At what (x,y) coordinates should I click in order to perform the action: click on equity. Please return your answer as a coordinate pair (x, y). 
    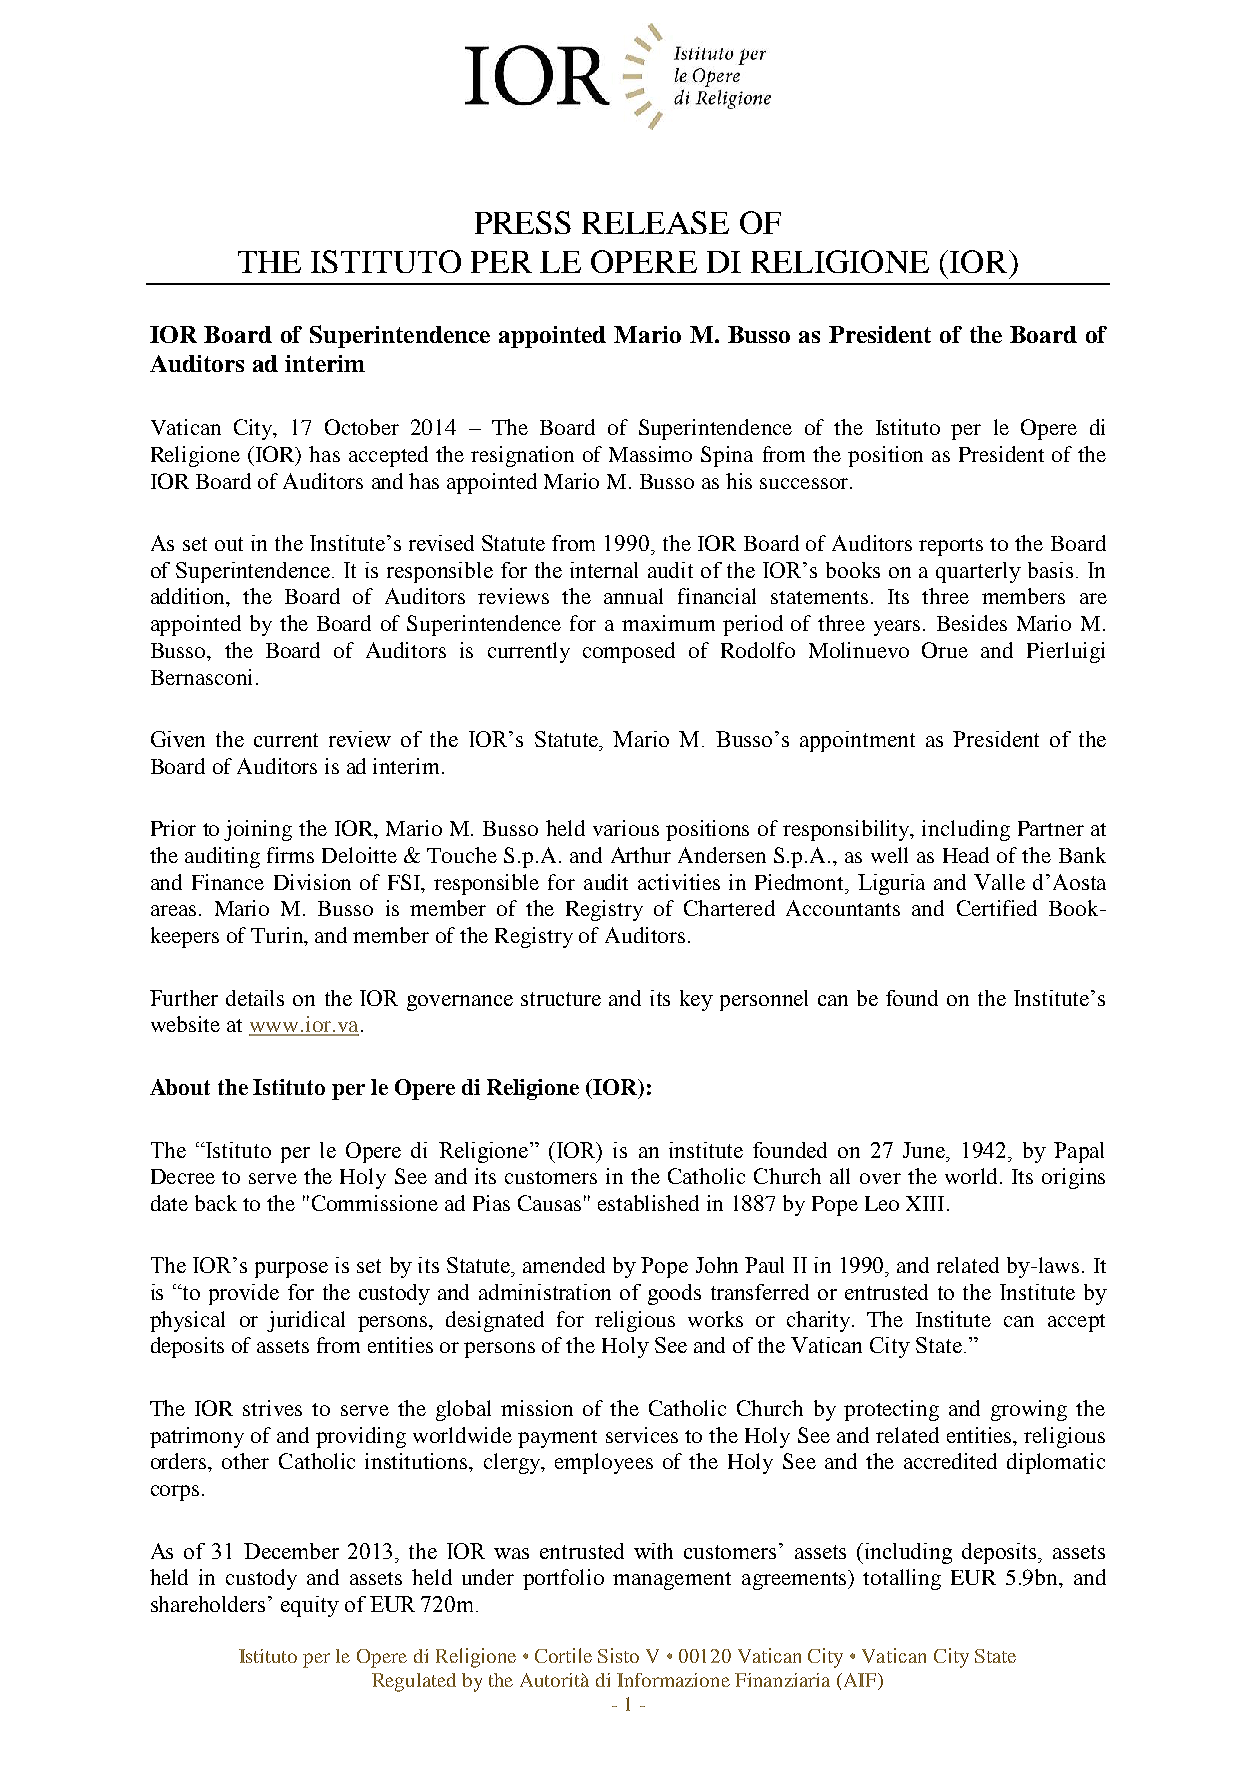
    Looking at the image, I should click on (310, 1606).
